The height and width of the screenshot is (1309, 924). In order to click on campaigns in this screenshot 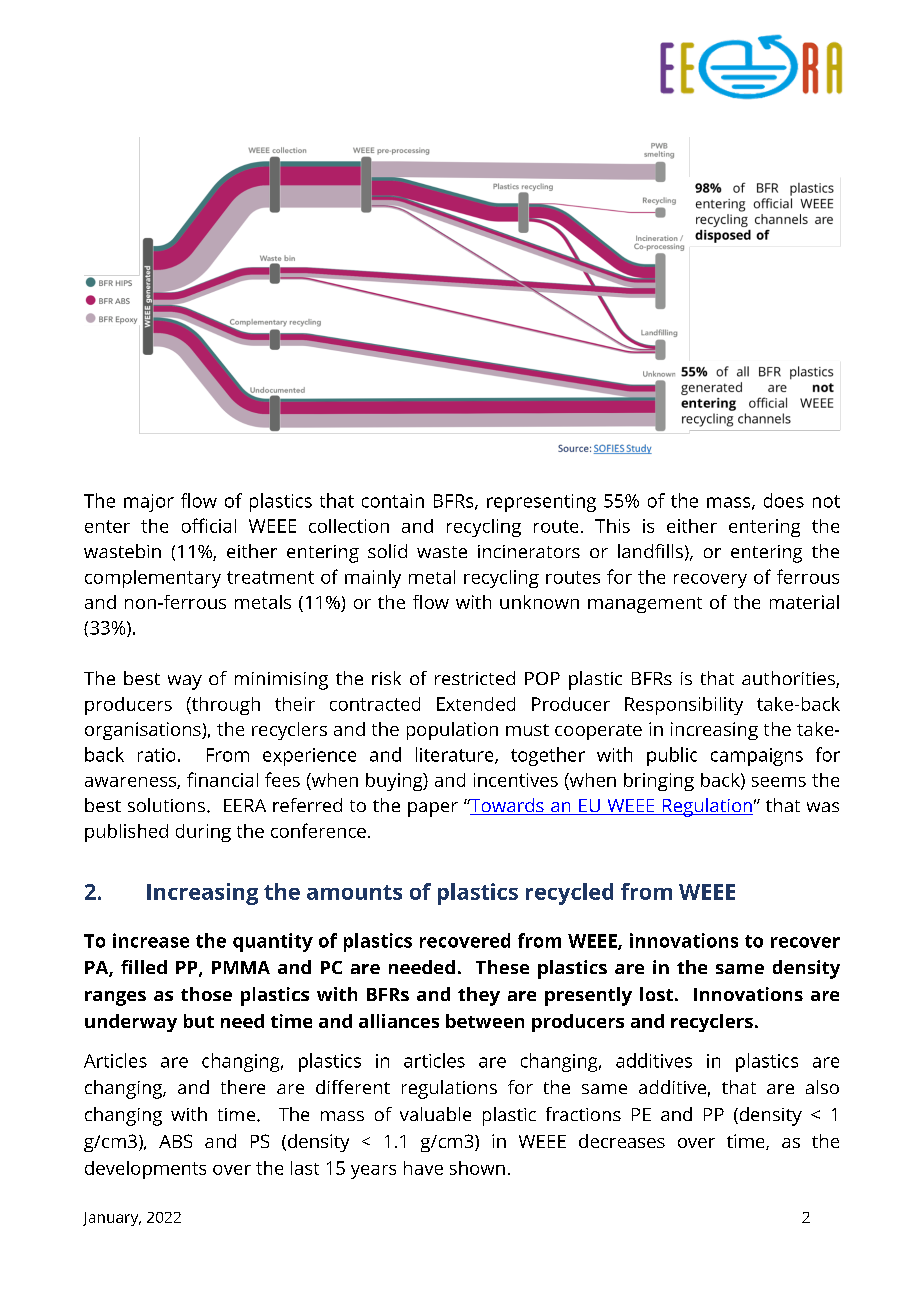, I will do `click(757, 757)`.
